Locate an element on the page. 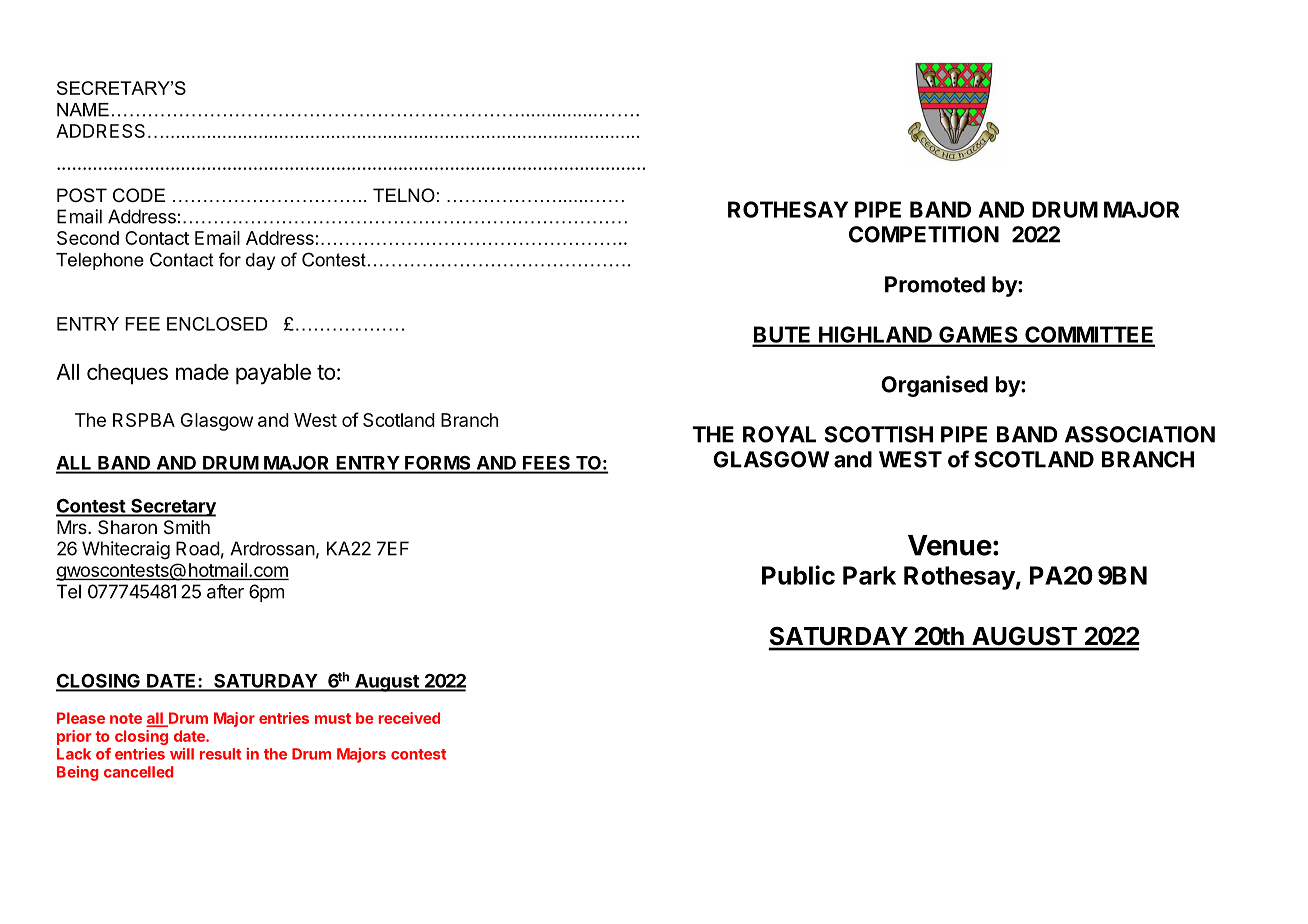 This document has height=924, width=1308. ASSOCIATION is located at coordinates (1140, 434).
